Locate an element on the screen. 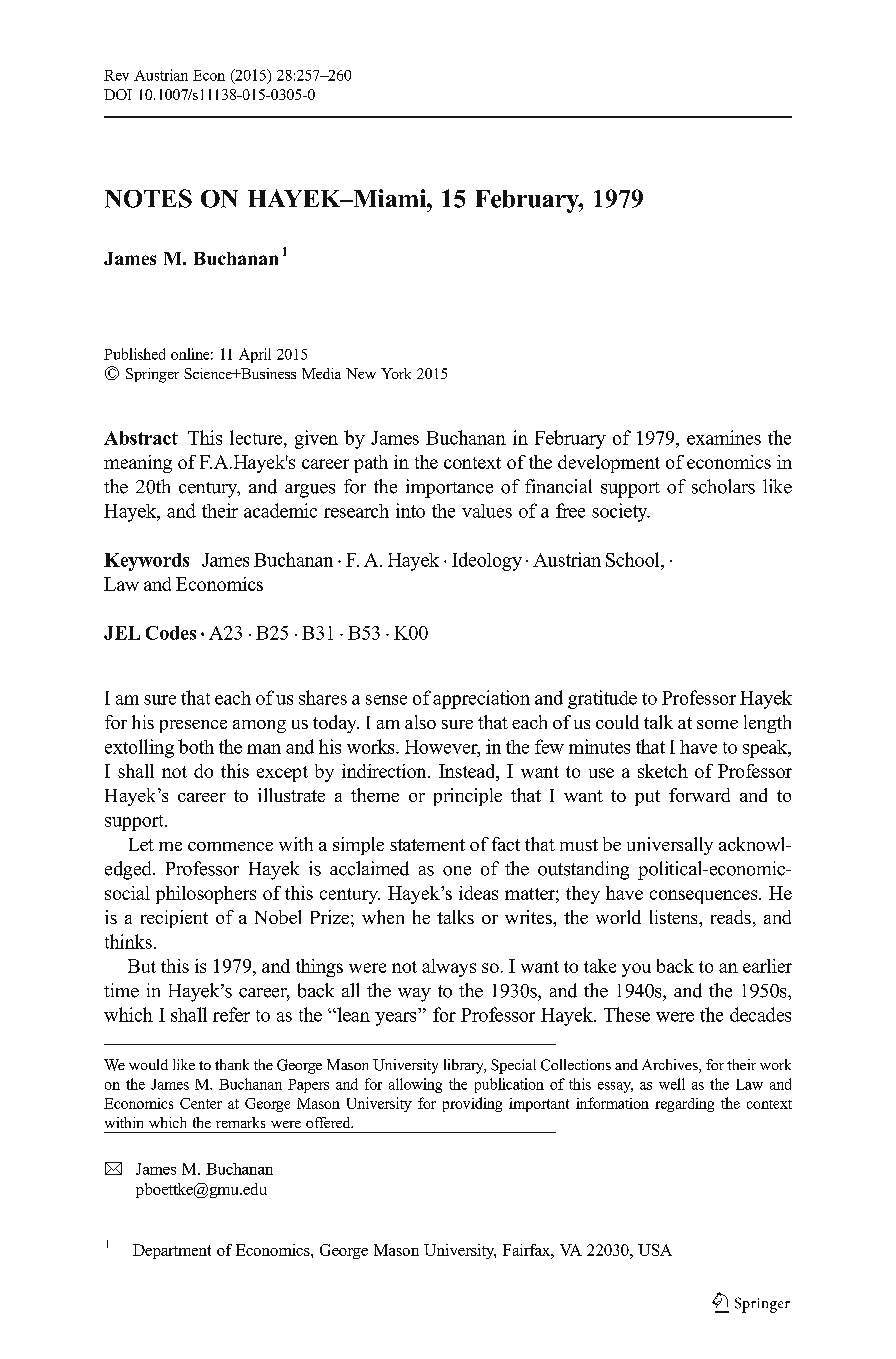 Image resolution: width=896 pixels, height=1359 pixels. listens is located at coordinates (675, 917).
